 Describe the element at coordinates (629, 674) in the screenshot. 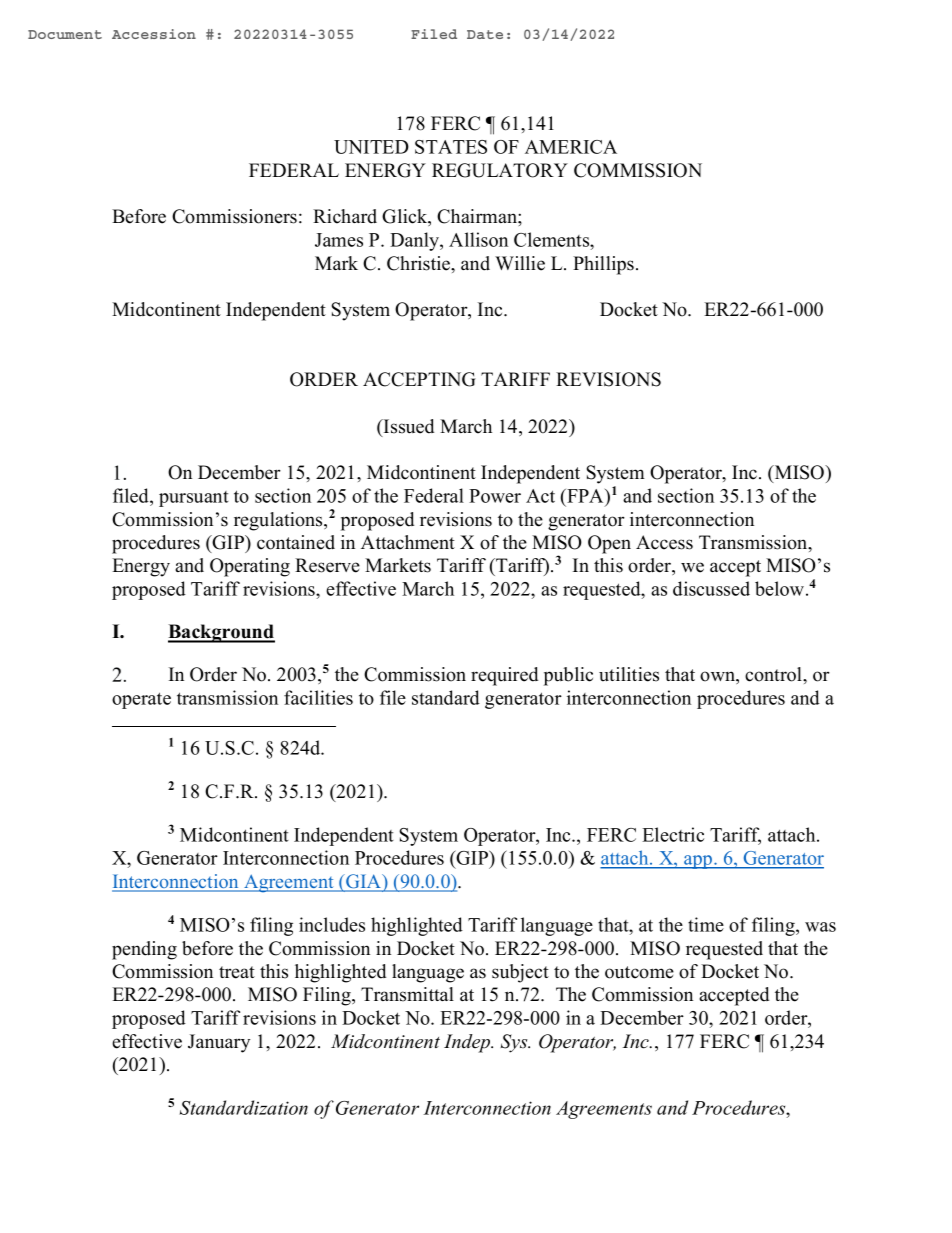

I see `utilities` at that location.
